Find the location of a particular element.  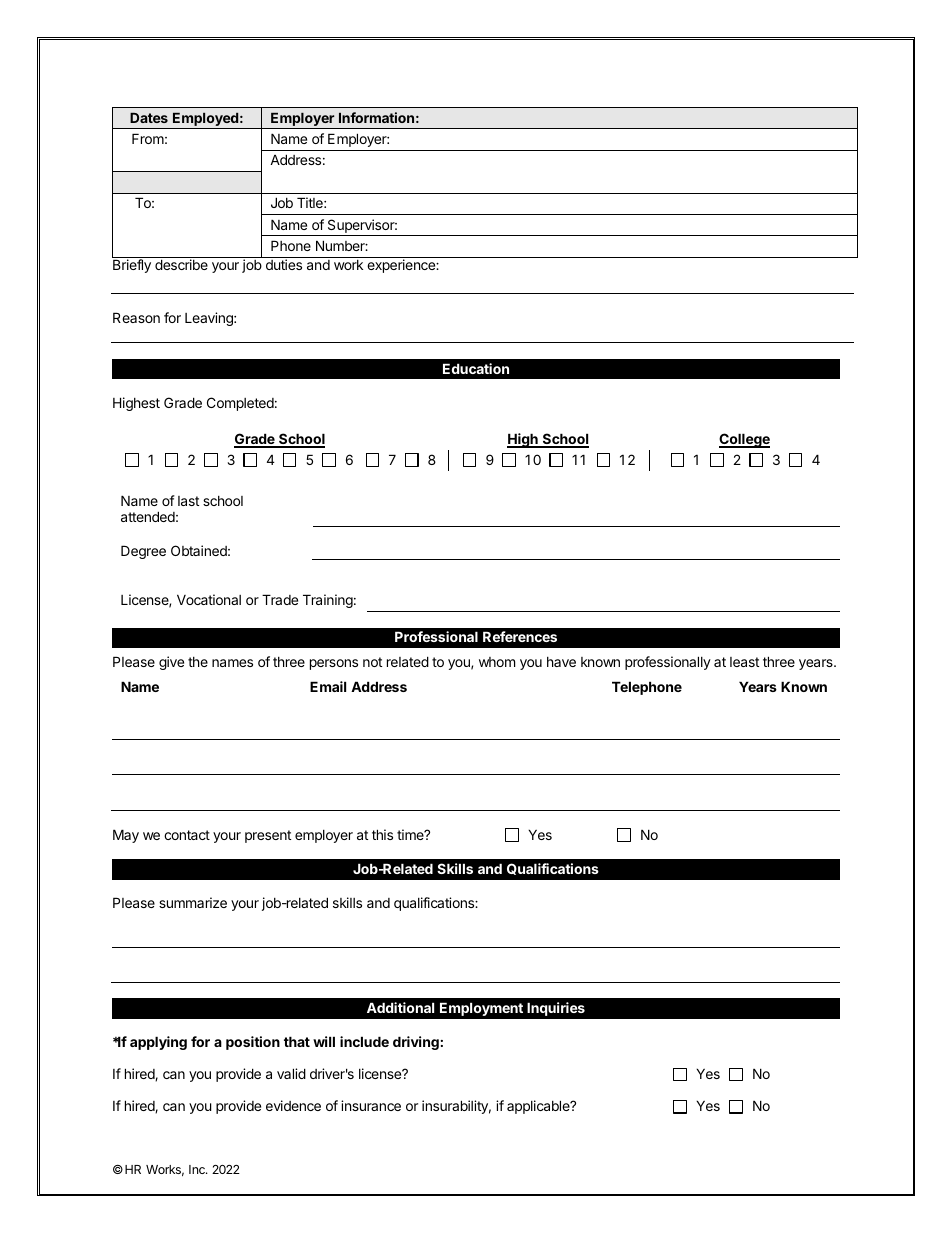

applying is located at coordinates (158, 1043).
